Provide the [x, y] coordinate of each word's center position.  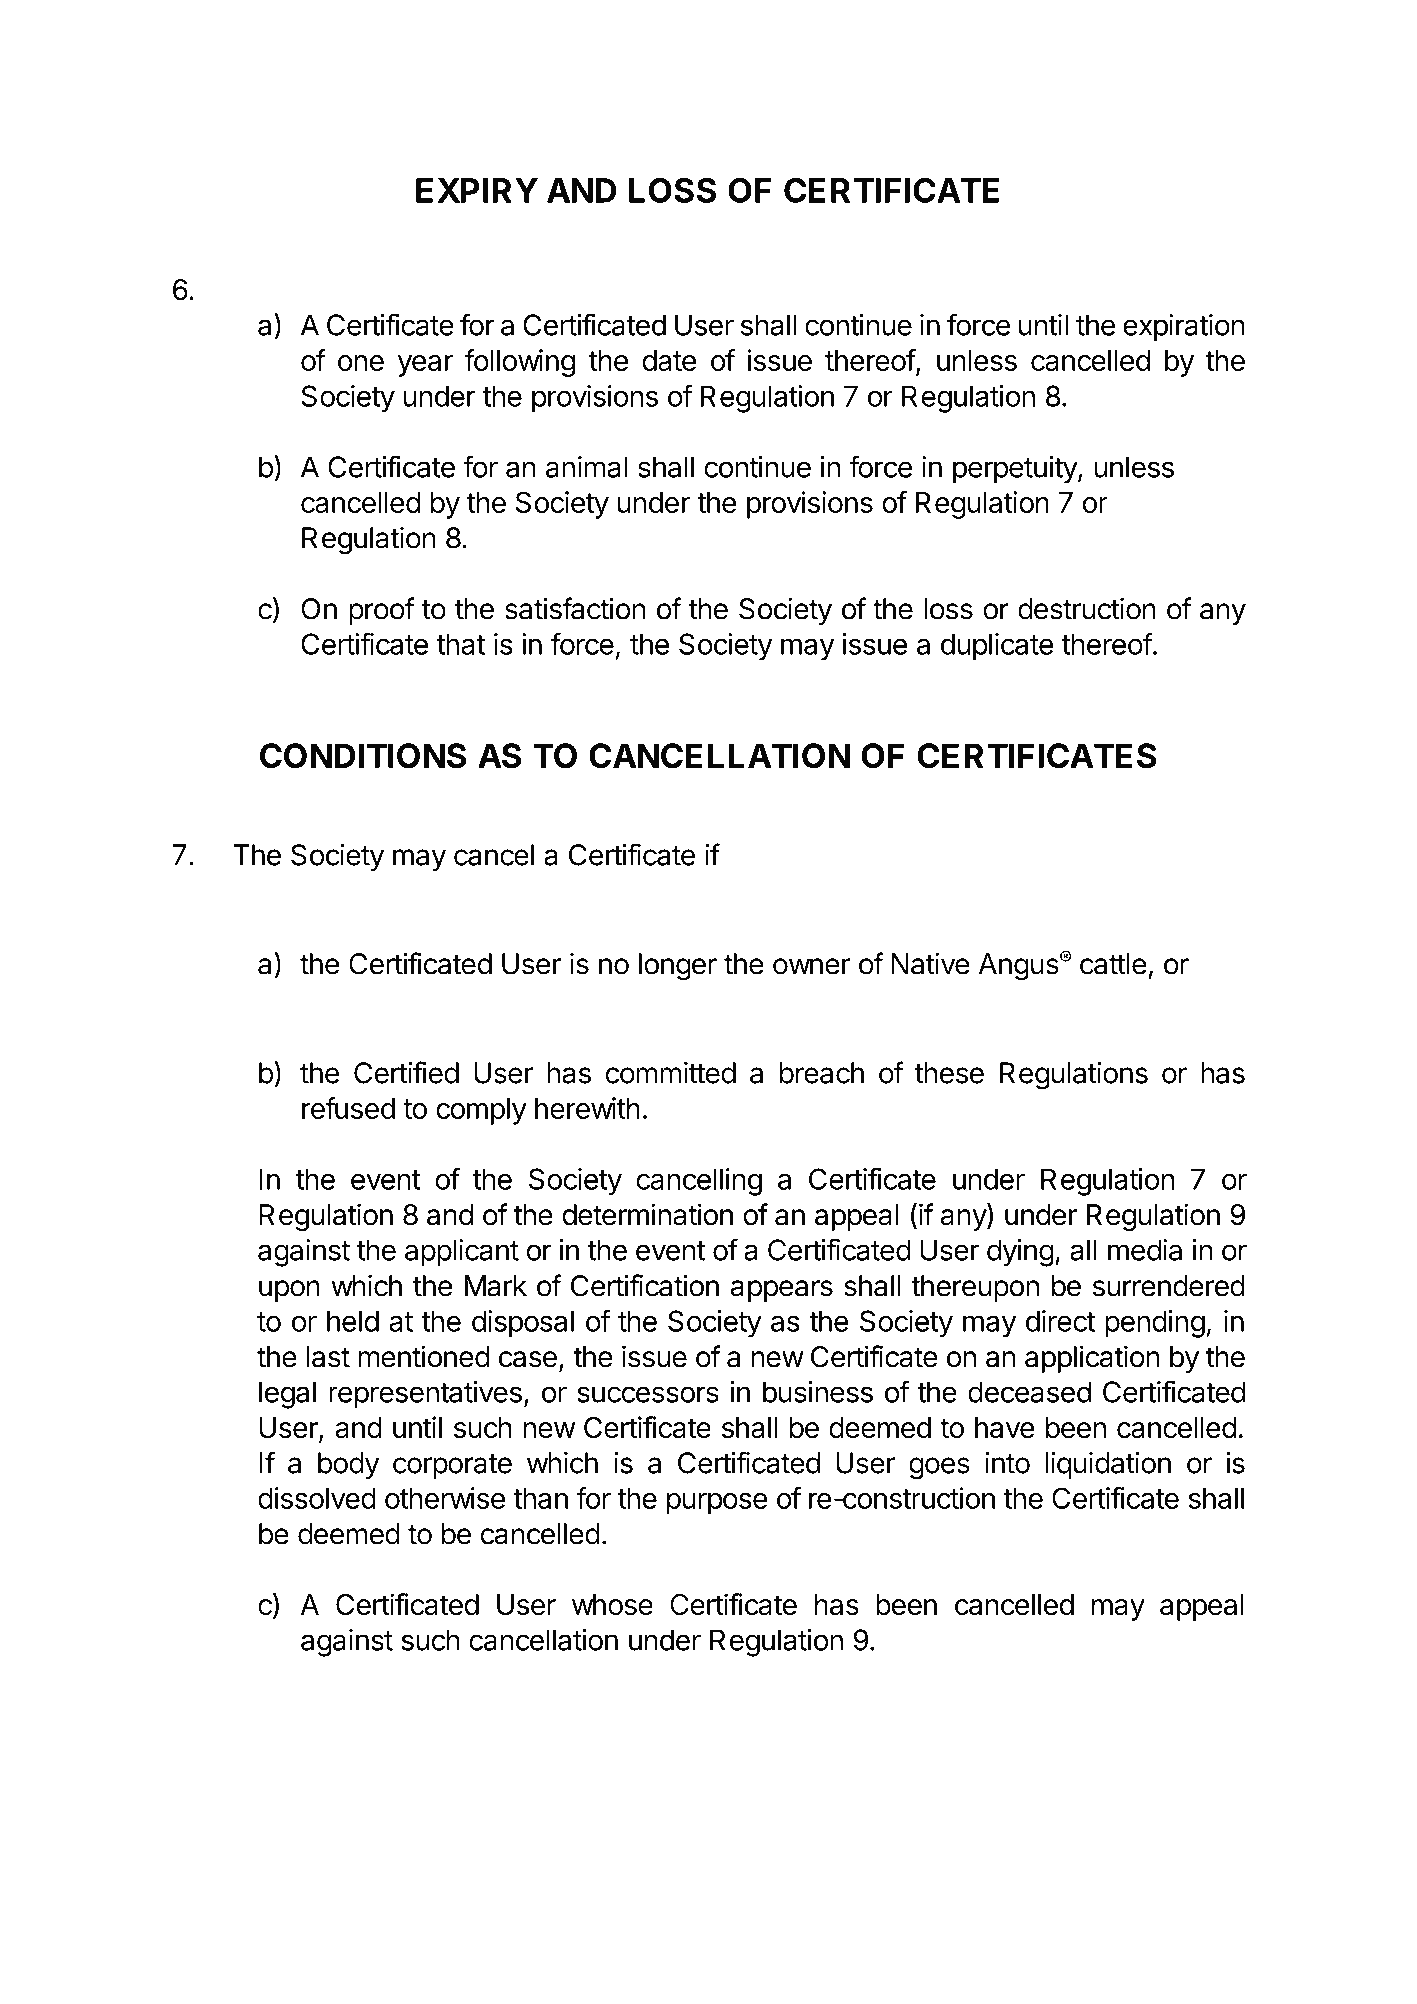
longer [678, 967]
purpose [717, 1504]
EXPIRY [477, 190]
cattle [1113, 964]
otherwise [445, 1498]
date [669, 360]
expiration [1184, 328]
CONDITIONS [363, 756]
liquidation [1108, 1465]
